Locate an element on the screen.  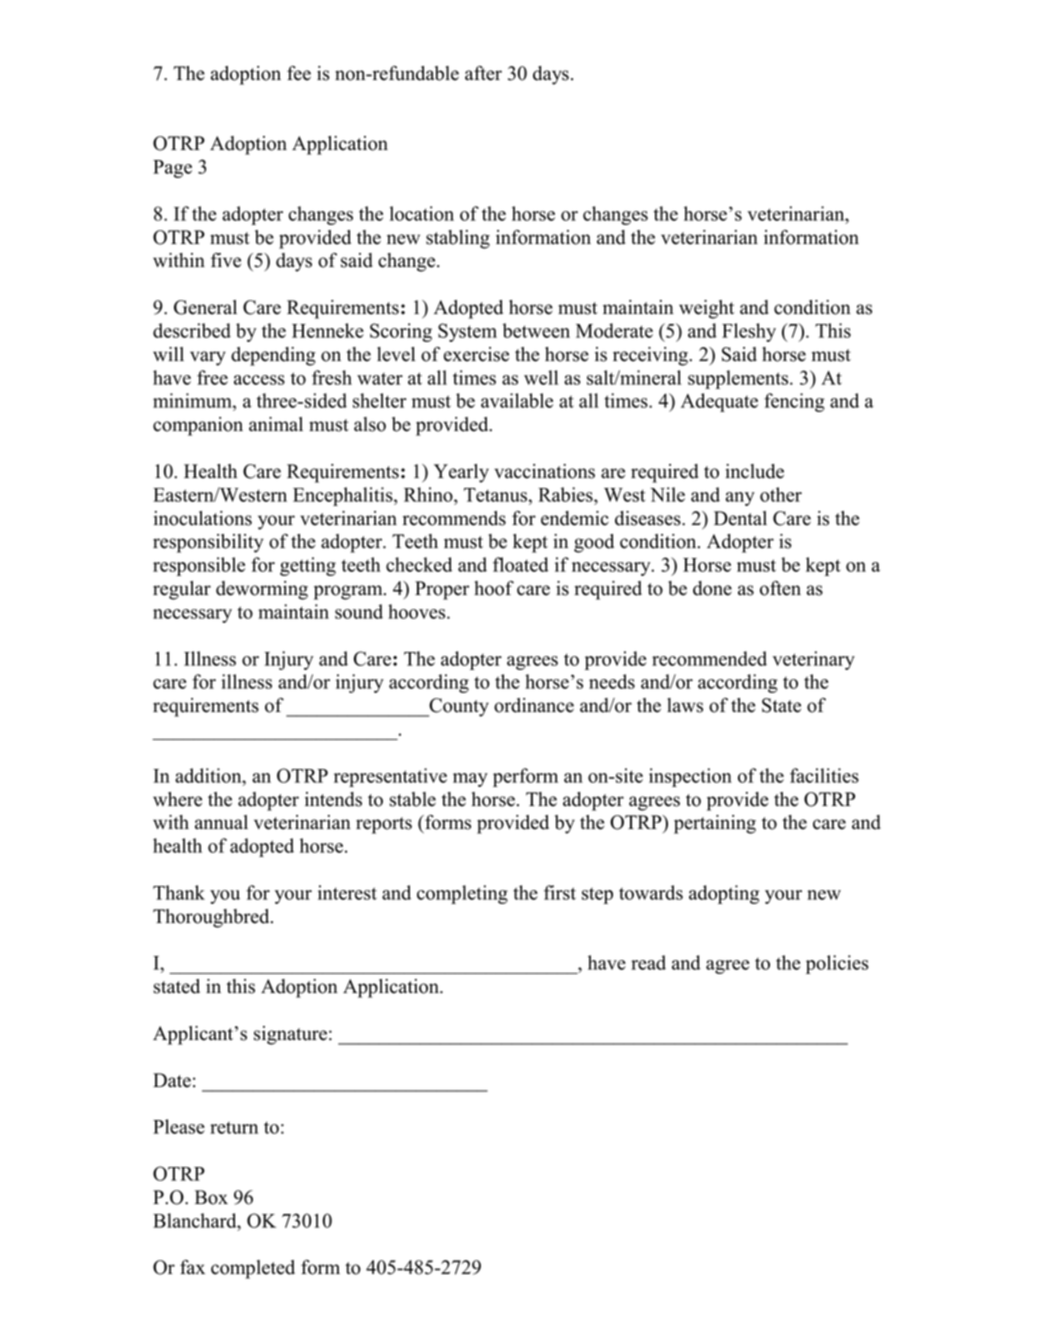
ordinance is located at coordinates (534, 705).
